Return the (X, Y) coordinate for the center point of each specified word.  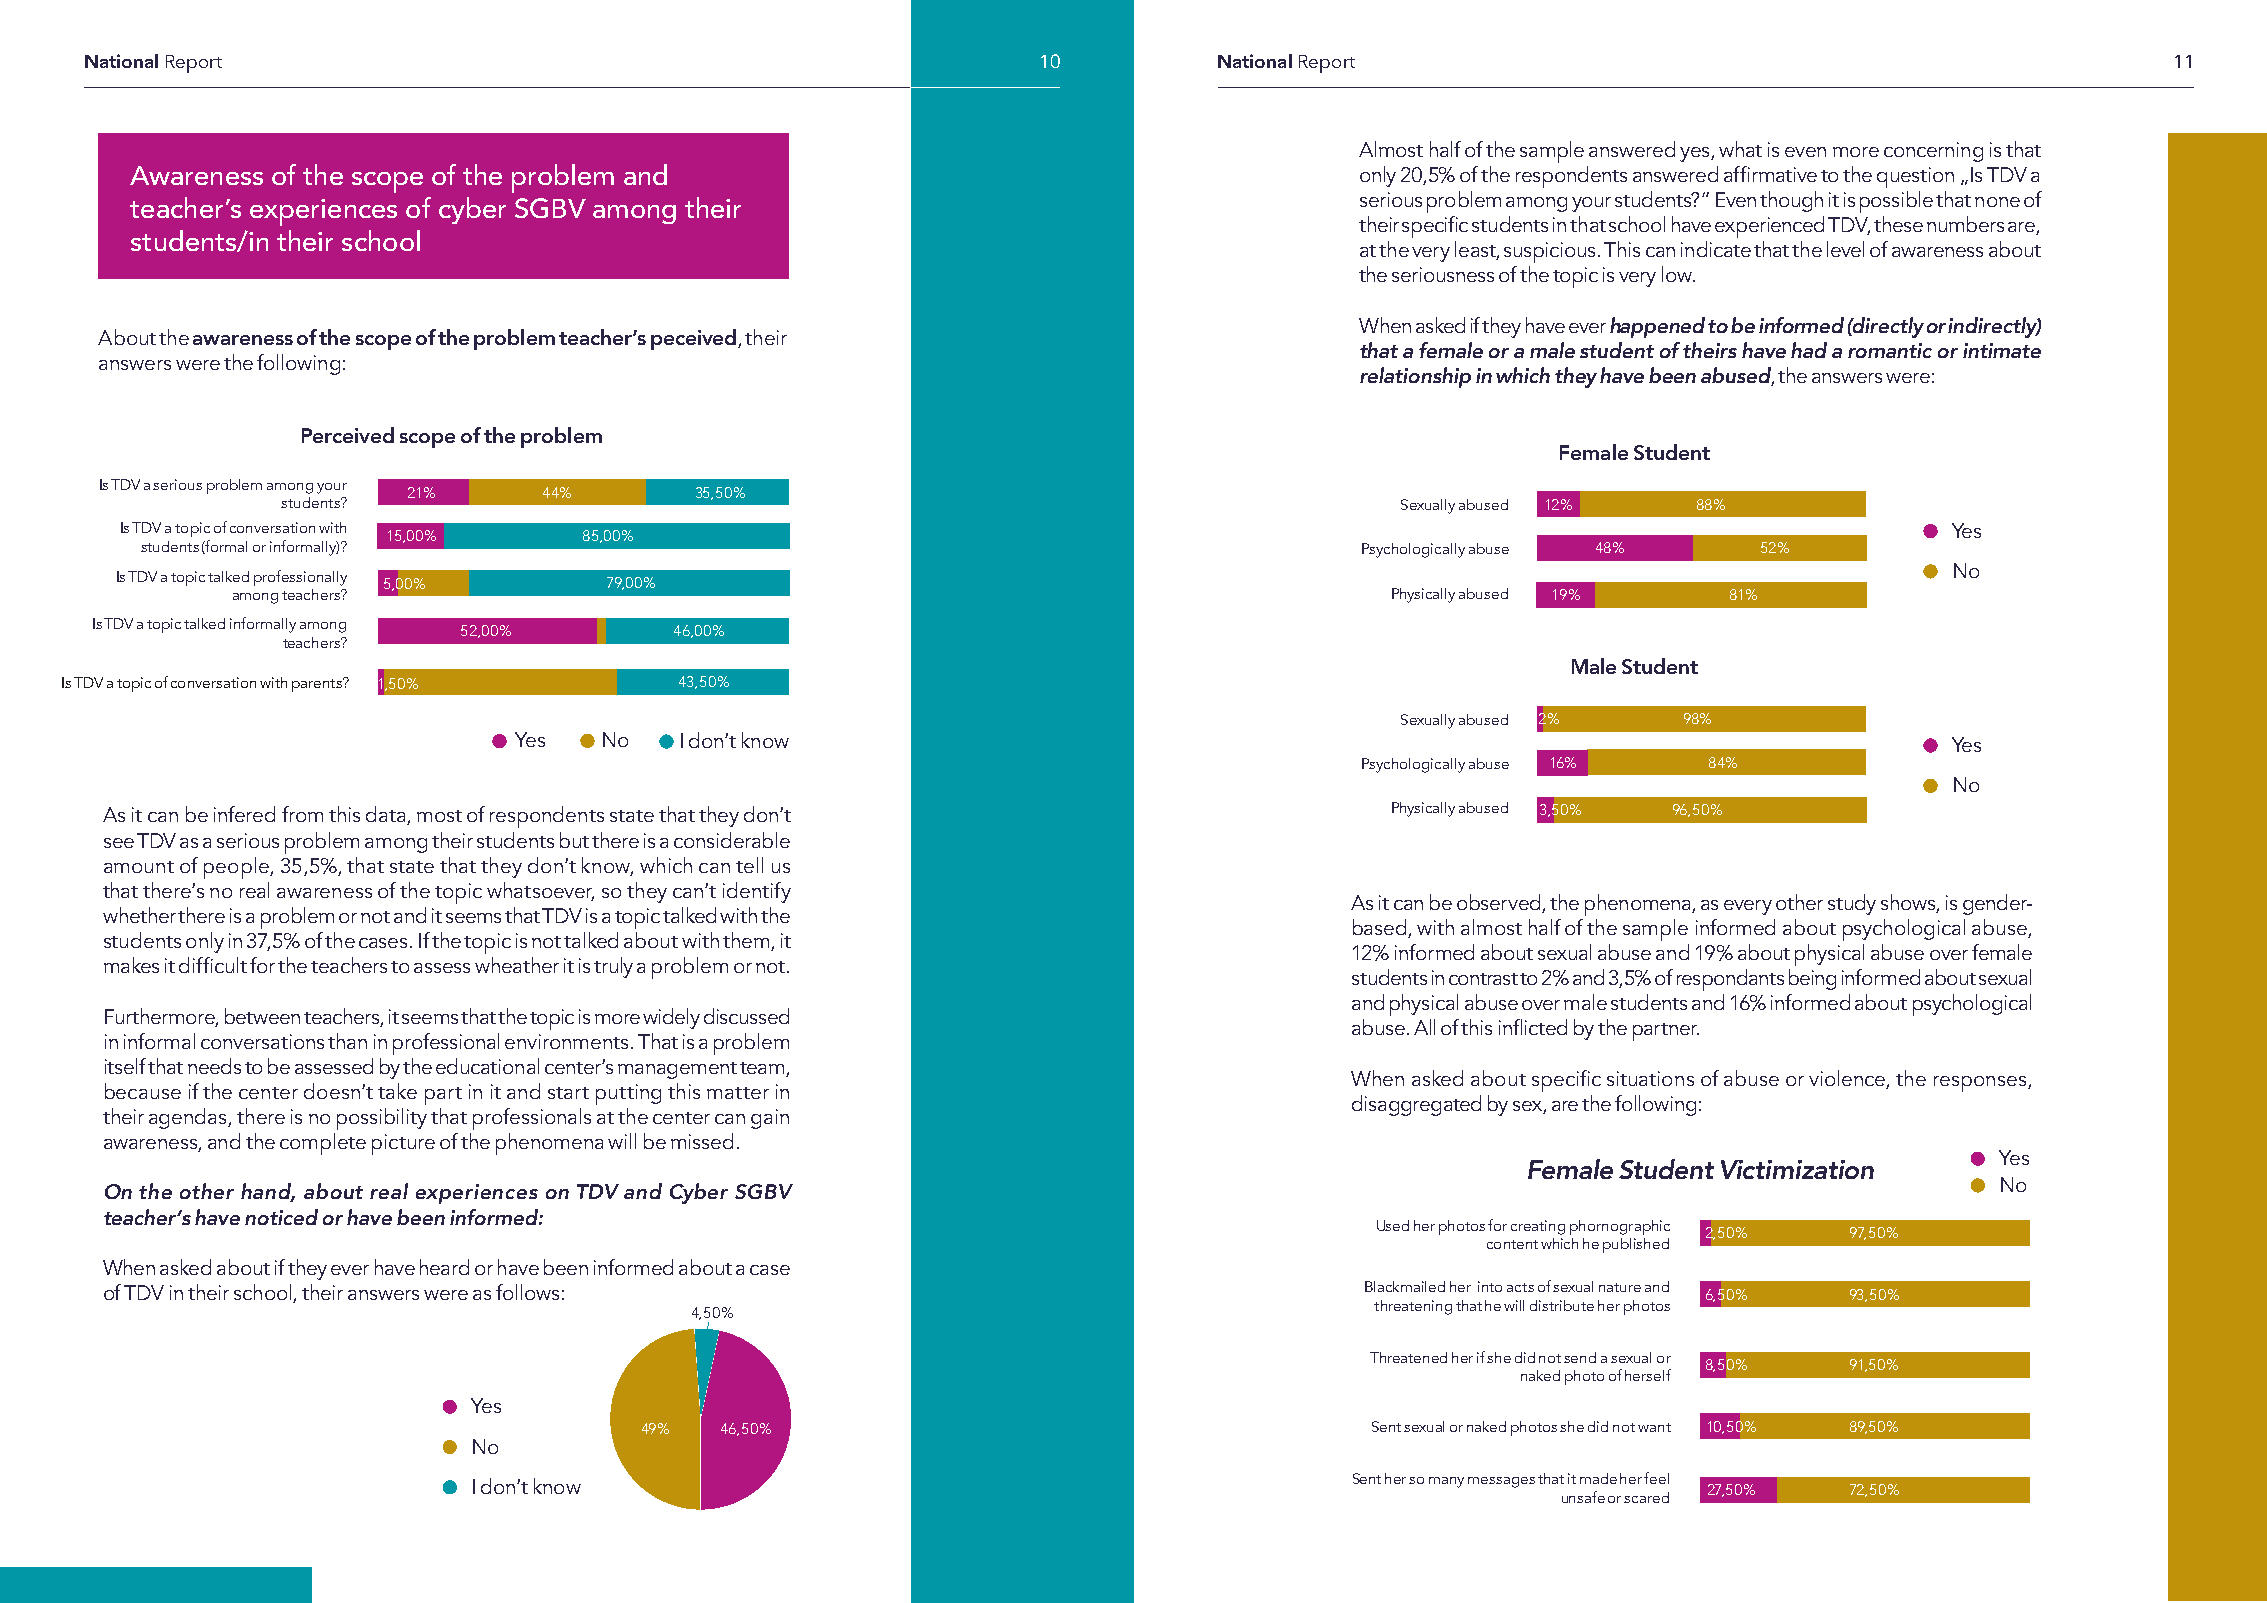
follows (527, 1292)
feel (1656, 1478)
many (1446, 1482)
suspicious (1549, 252)
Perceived (348, 435)
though (1791, 201)
